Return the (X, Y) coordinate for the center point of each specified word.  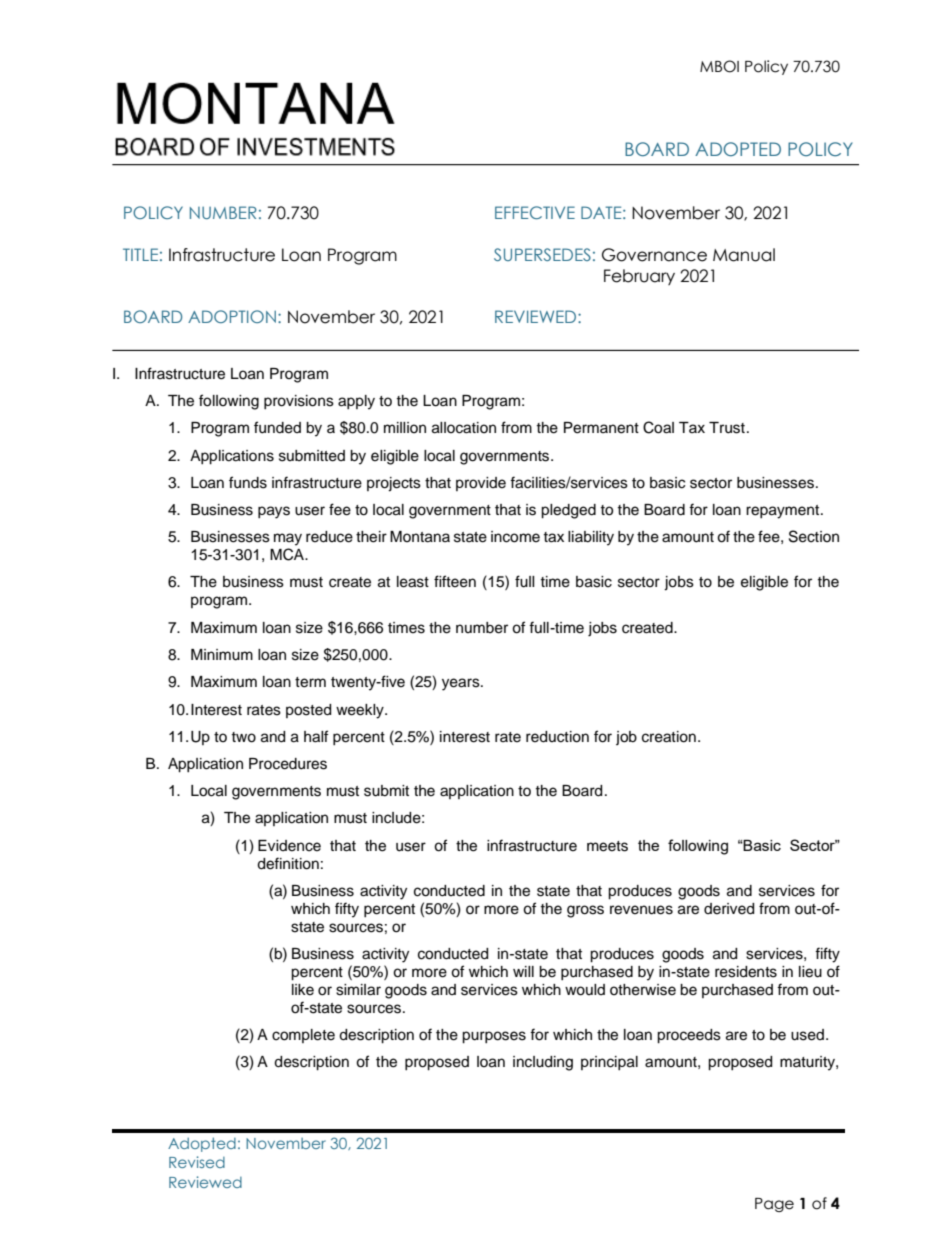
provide (481, 484)
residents (746, 972)
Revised (197, 1162)
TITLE (140, 254)
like (303, 990)
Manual (744, 255)
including (543, 1063)
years (462, 684)
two (243, 737)
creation (669, 737)
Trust (727, 428)
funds (248, 482)
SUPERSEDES (542, 254)
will (523, 971)
